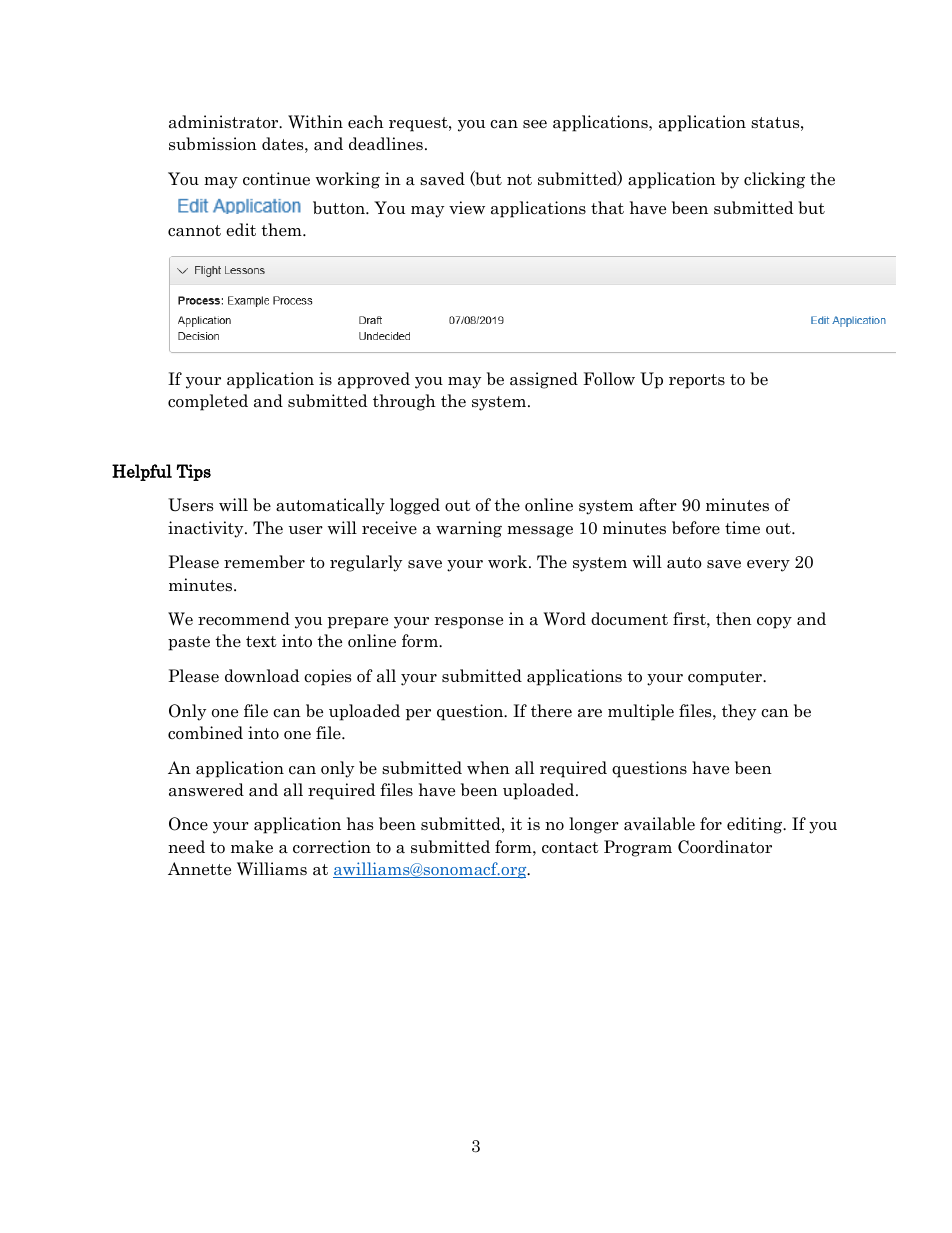 The image size is (952, 1233). Describe the element at coordinates (734, 618) in the screenshot. I see `then` at that location.
